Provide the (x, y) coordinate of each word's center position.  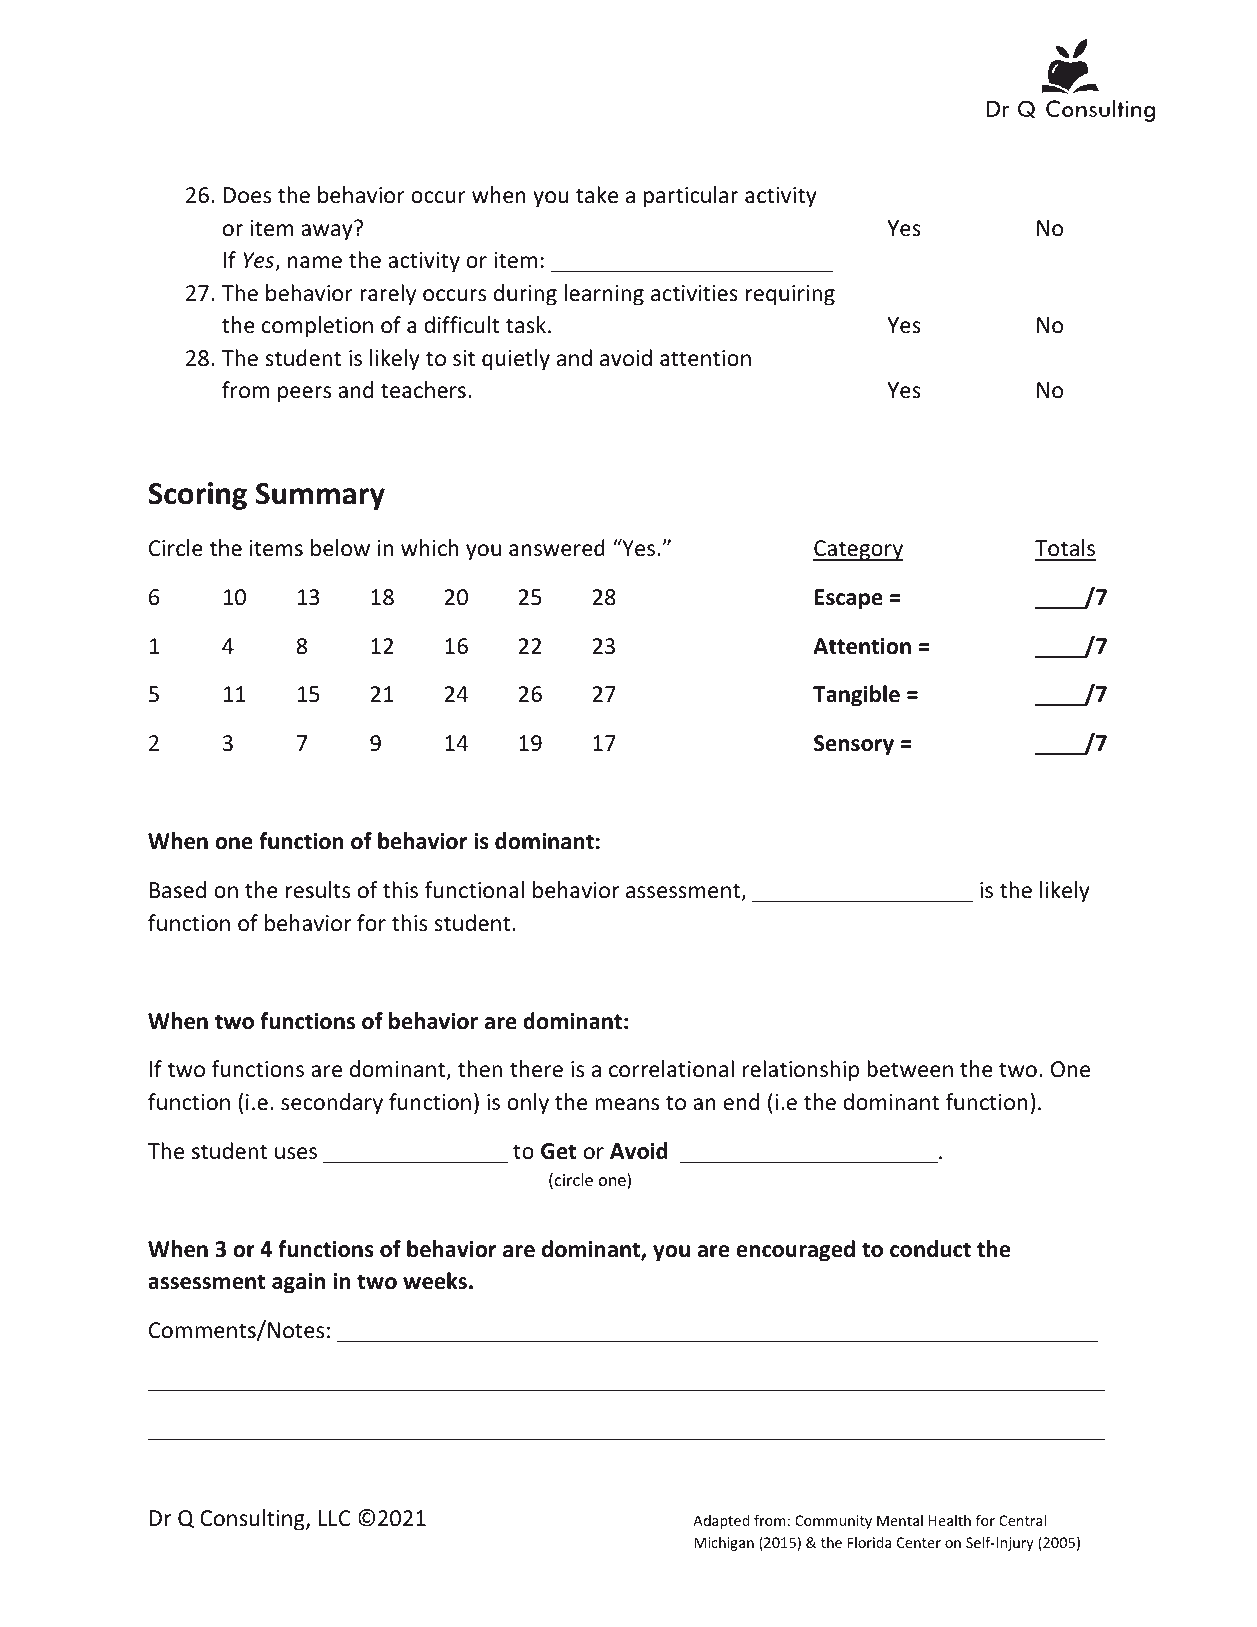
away (327, 232)
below (340, 548)
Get (558, 1151)
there (536, 1069)
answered (557, 548)
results (318, 890)
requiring (790, 295)
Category (858, 550)
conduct (930, 1249)
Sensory (854, 745)
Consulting (253, 1520)
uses (296, 1153)
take (597, 195)
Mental (900, 1520)
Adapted (721, 1522)
